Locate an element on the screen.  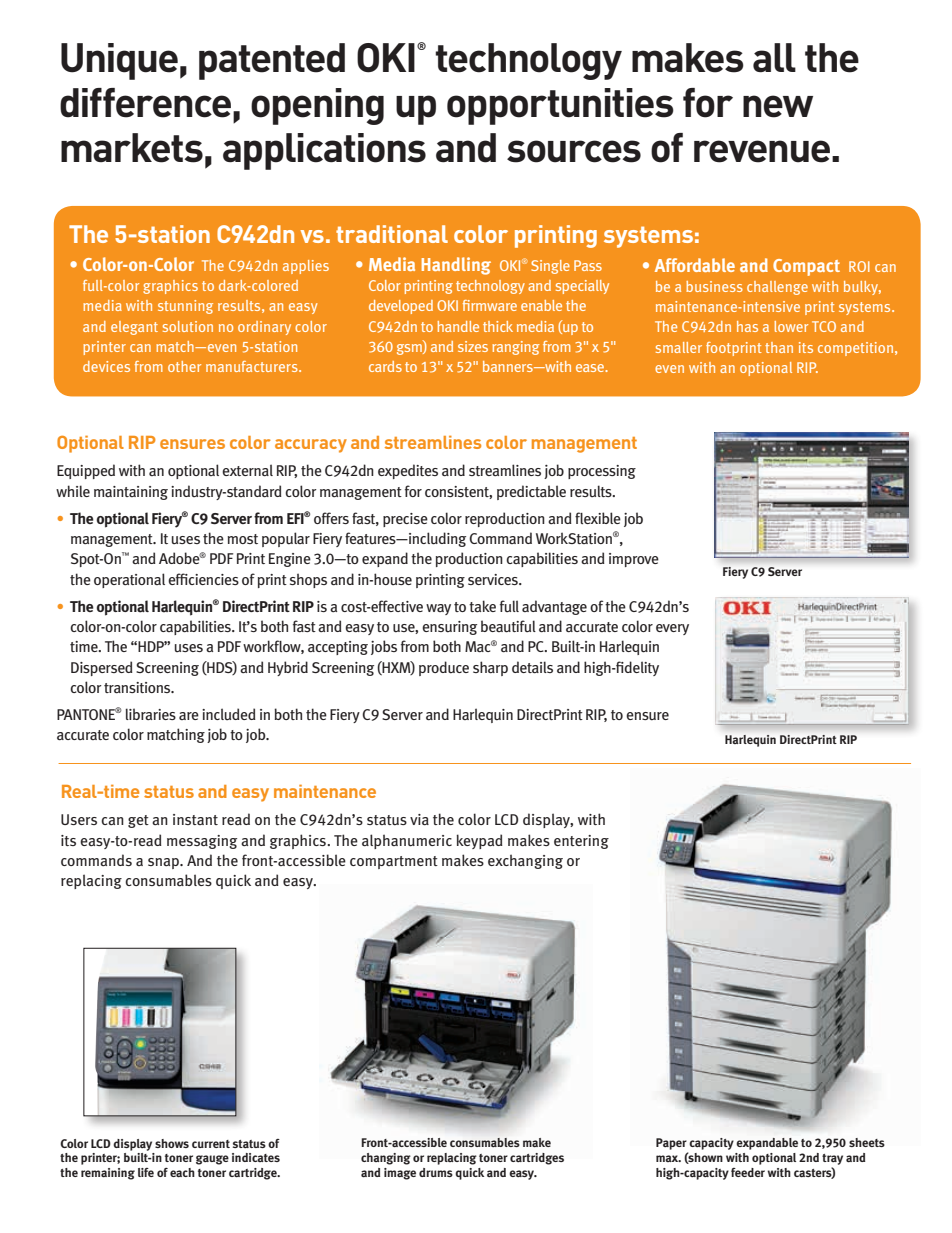
Unique is located at coordinates (119, 61).
